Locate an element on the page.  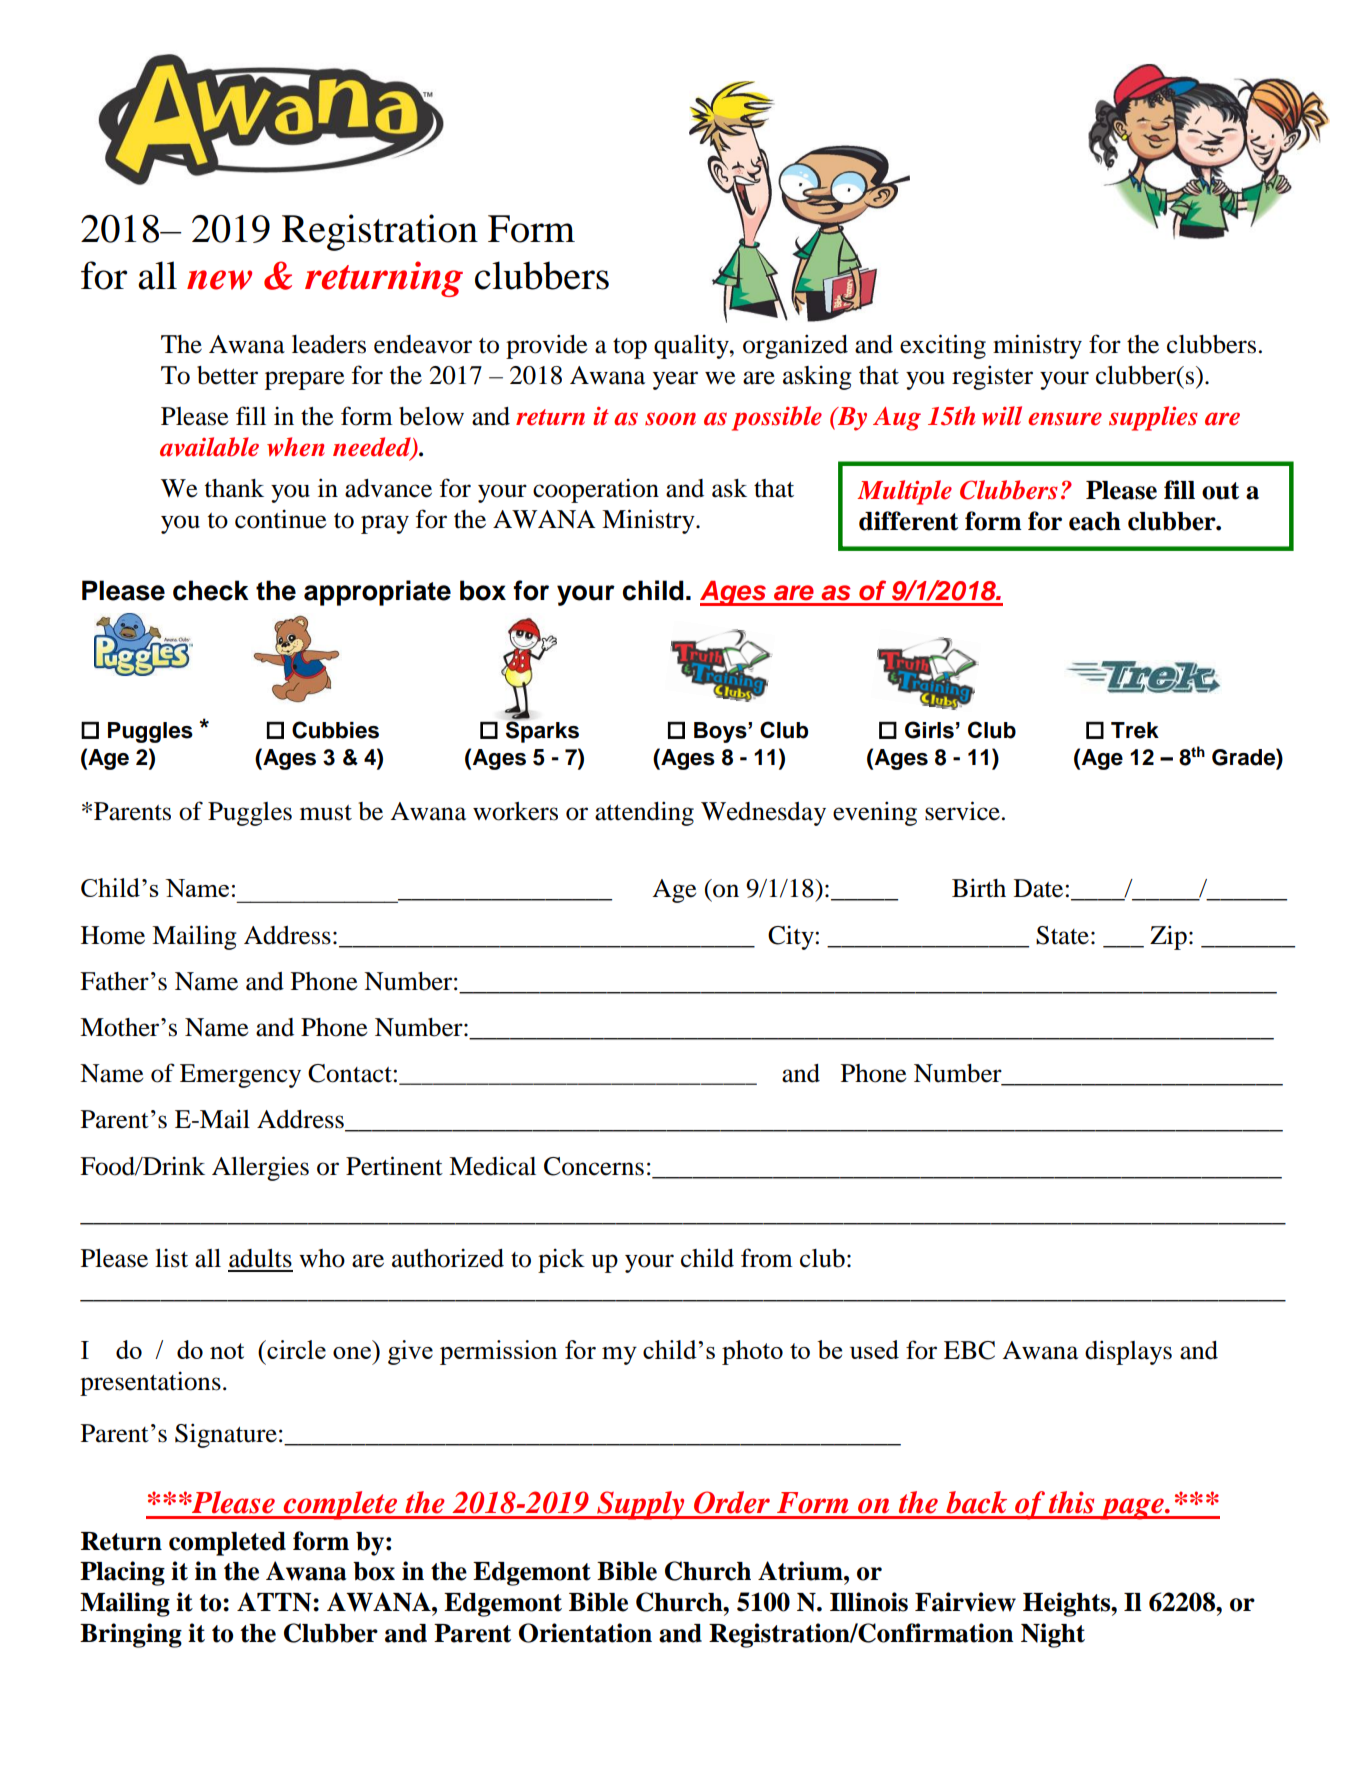
check is located at coordinates (211, 590).
